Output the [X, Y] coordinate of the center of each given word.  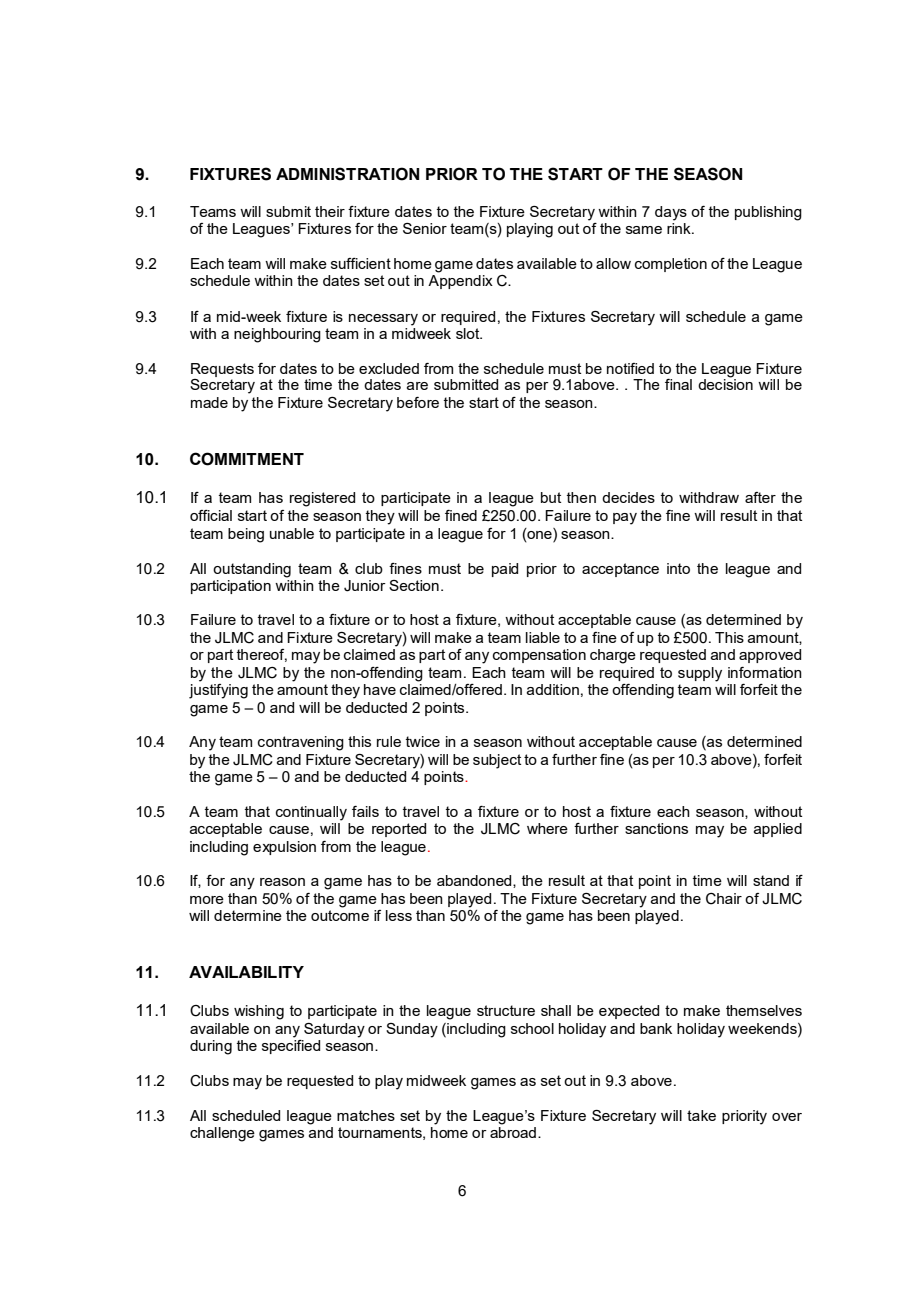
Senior [425, 228]
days [671, 213]
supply [700, 674]
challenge [222, 1134]
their [330, 211]
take [701, 1115]
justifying [218, 691]
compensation [539, 656]
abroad [513, 1132]
